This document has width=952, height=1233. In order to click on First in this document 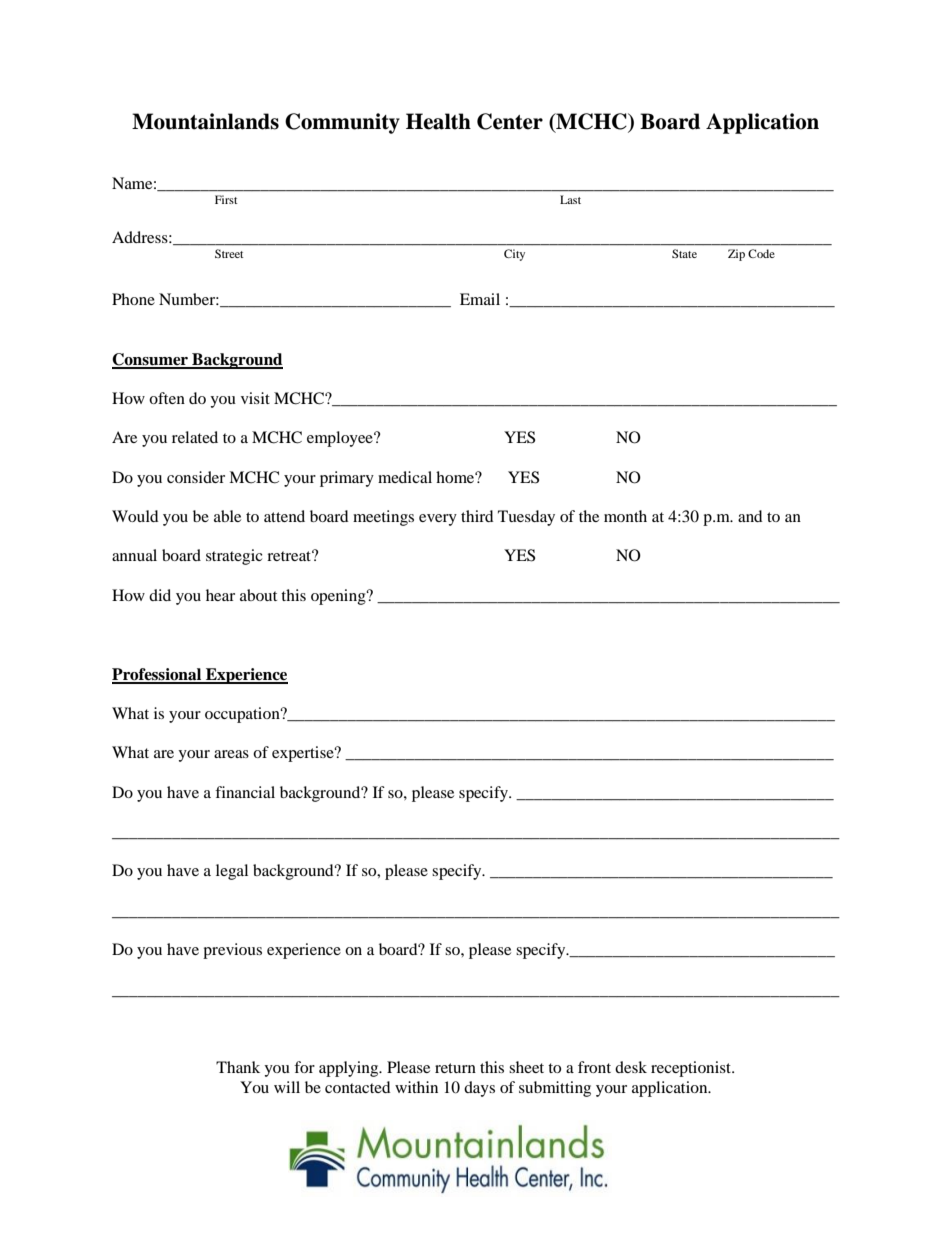, I will do `click(226, 199)`.
